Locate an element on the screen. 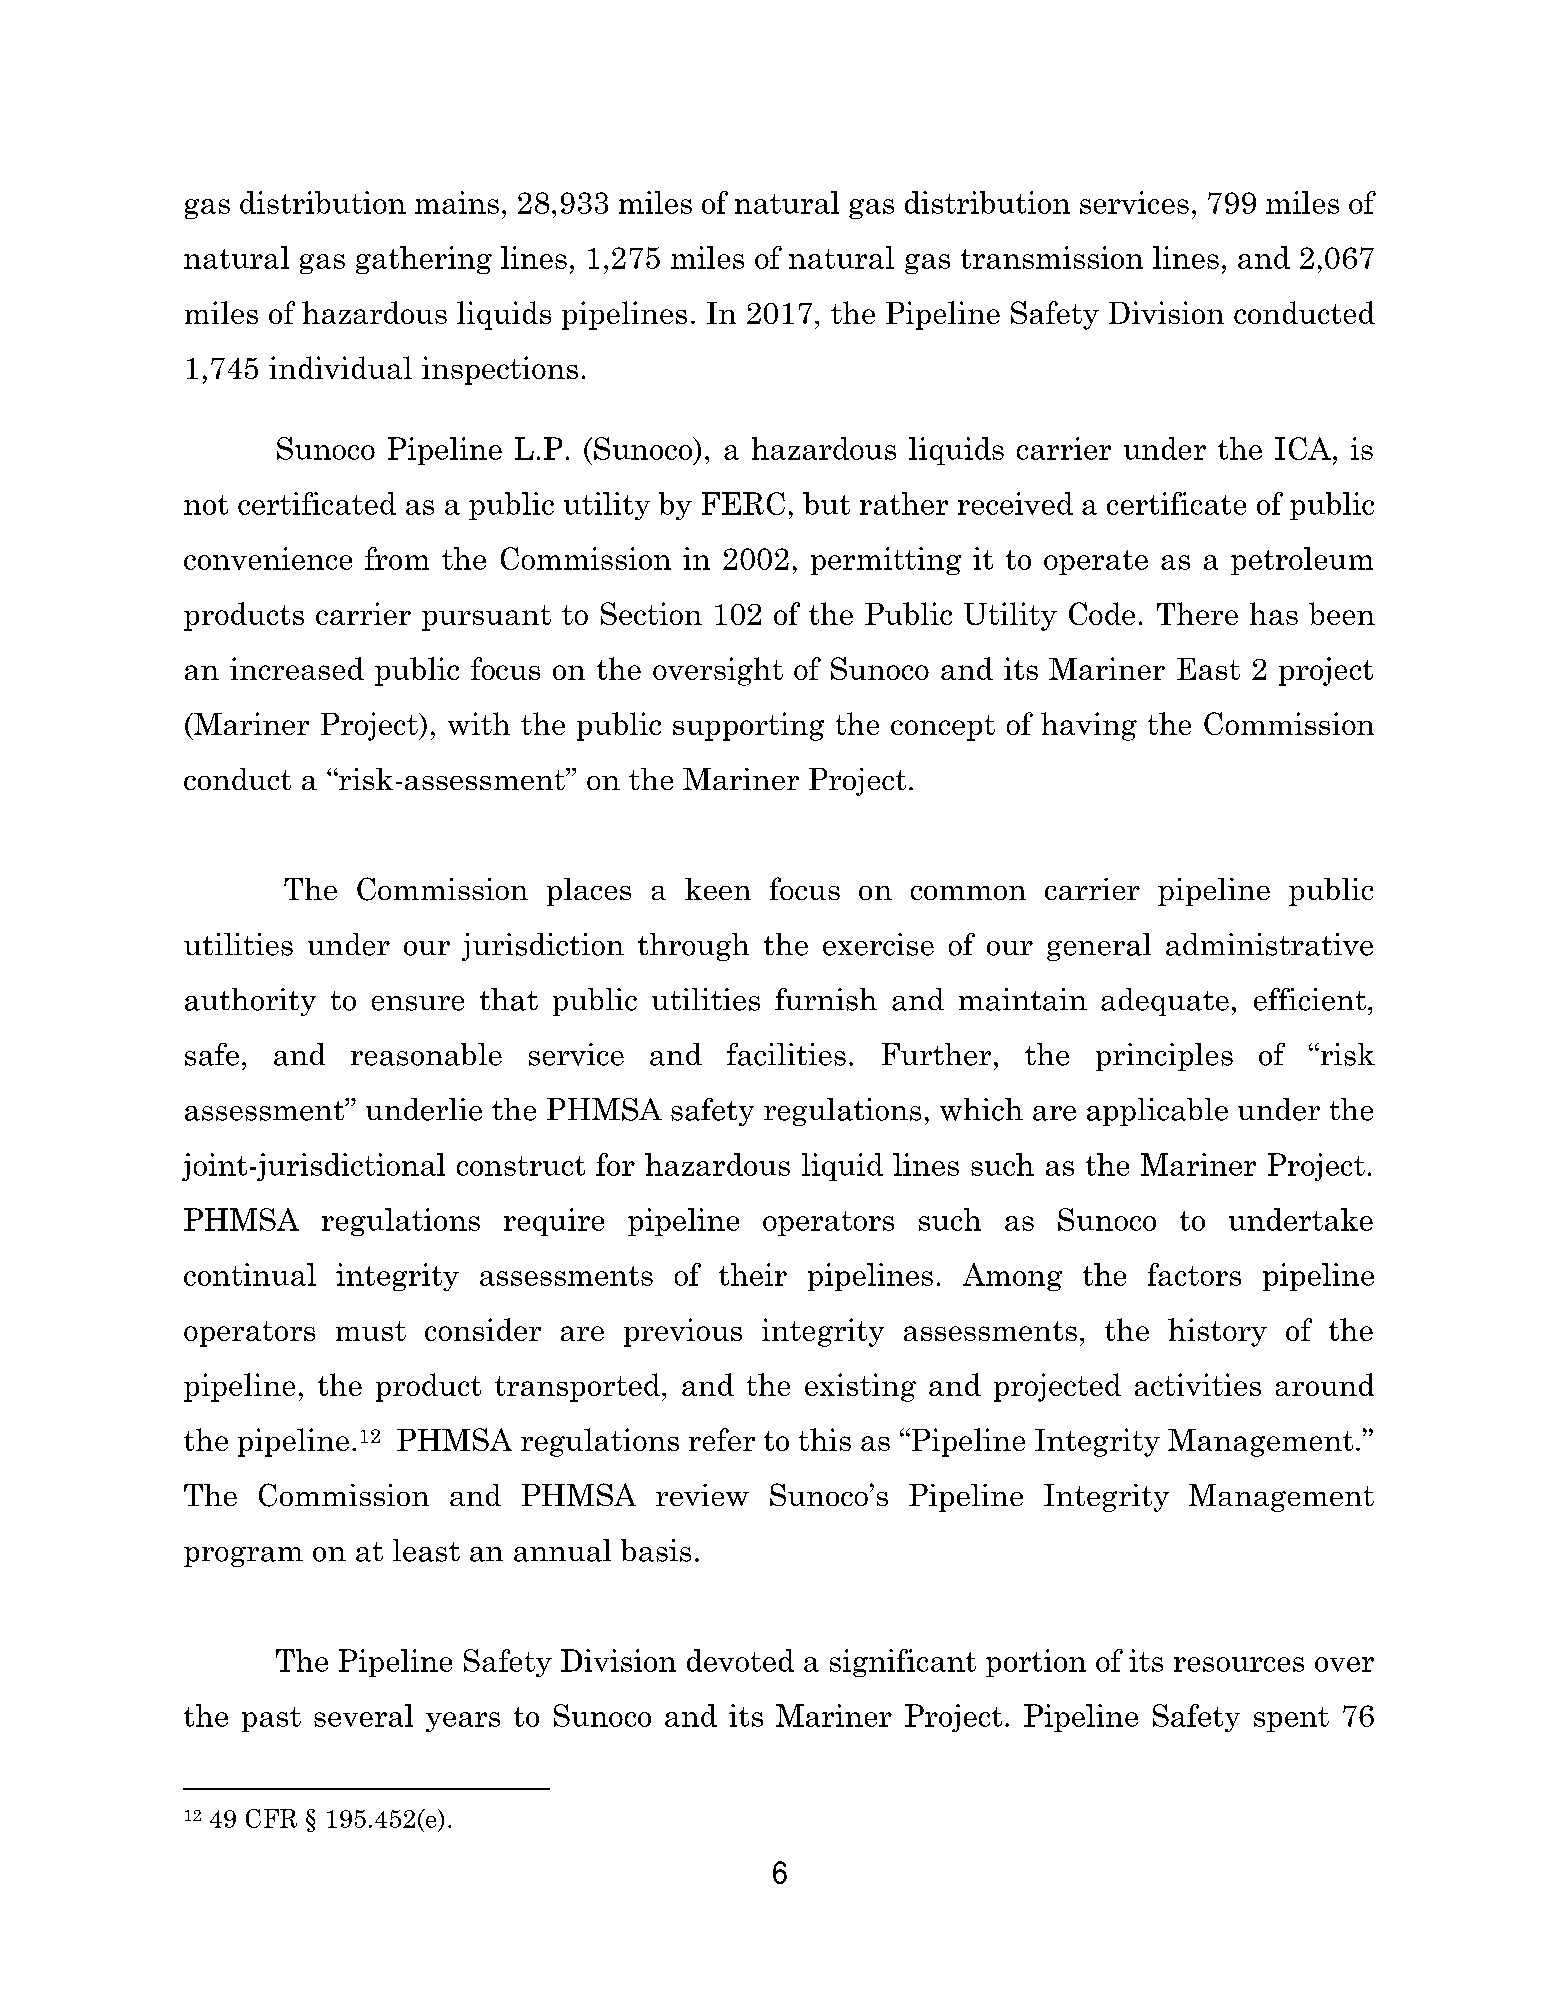  devoted is located at coordinates (740, 1660).
